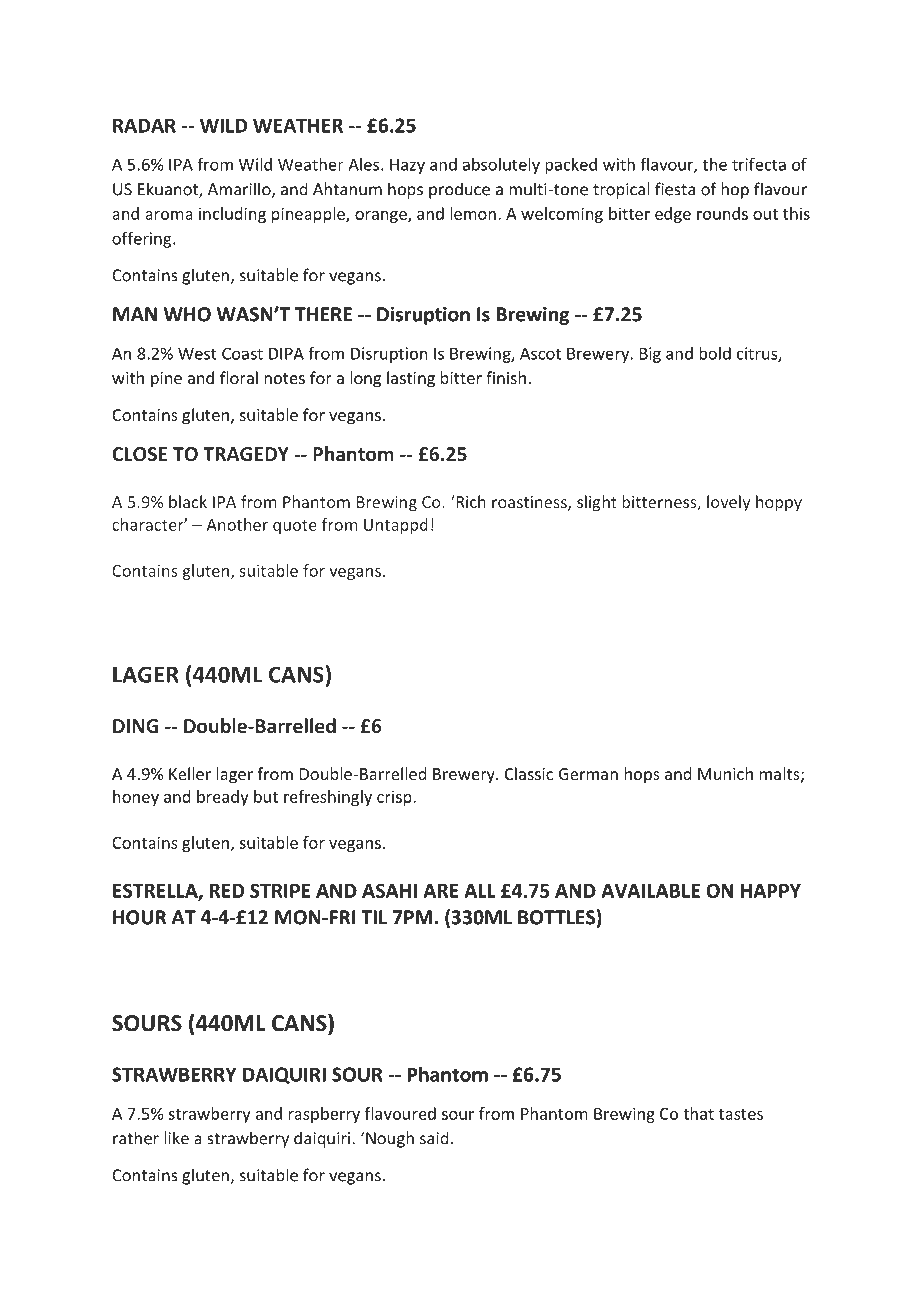  I want to click on trifecta, so click(759, 164).
